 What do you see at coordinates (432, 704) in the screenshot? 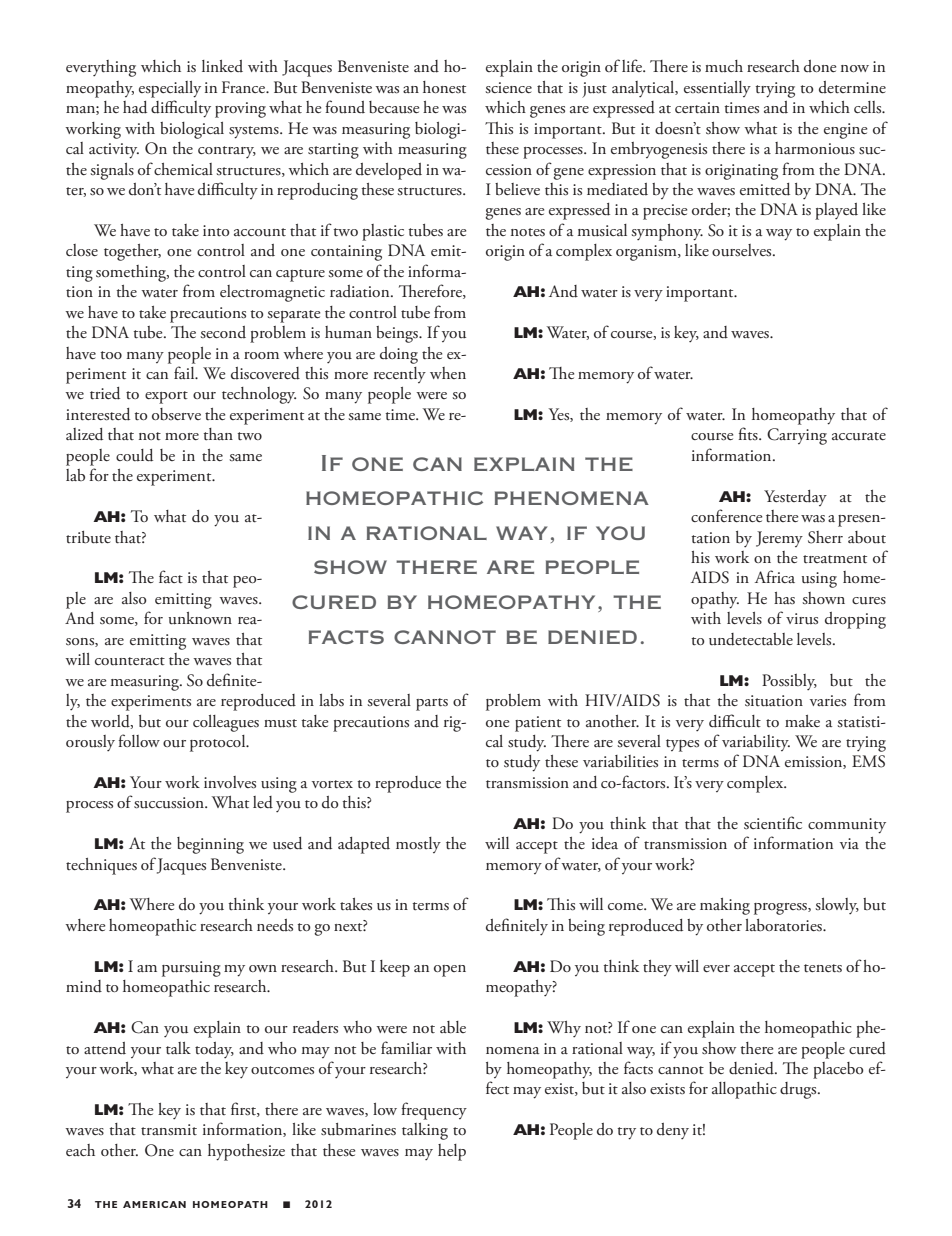
I see `parts` at bounding box center [432, 704].
